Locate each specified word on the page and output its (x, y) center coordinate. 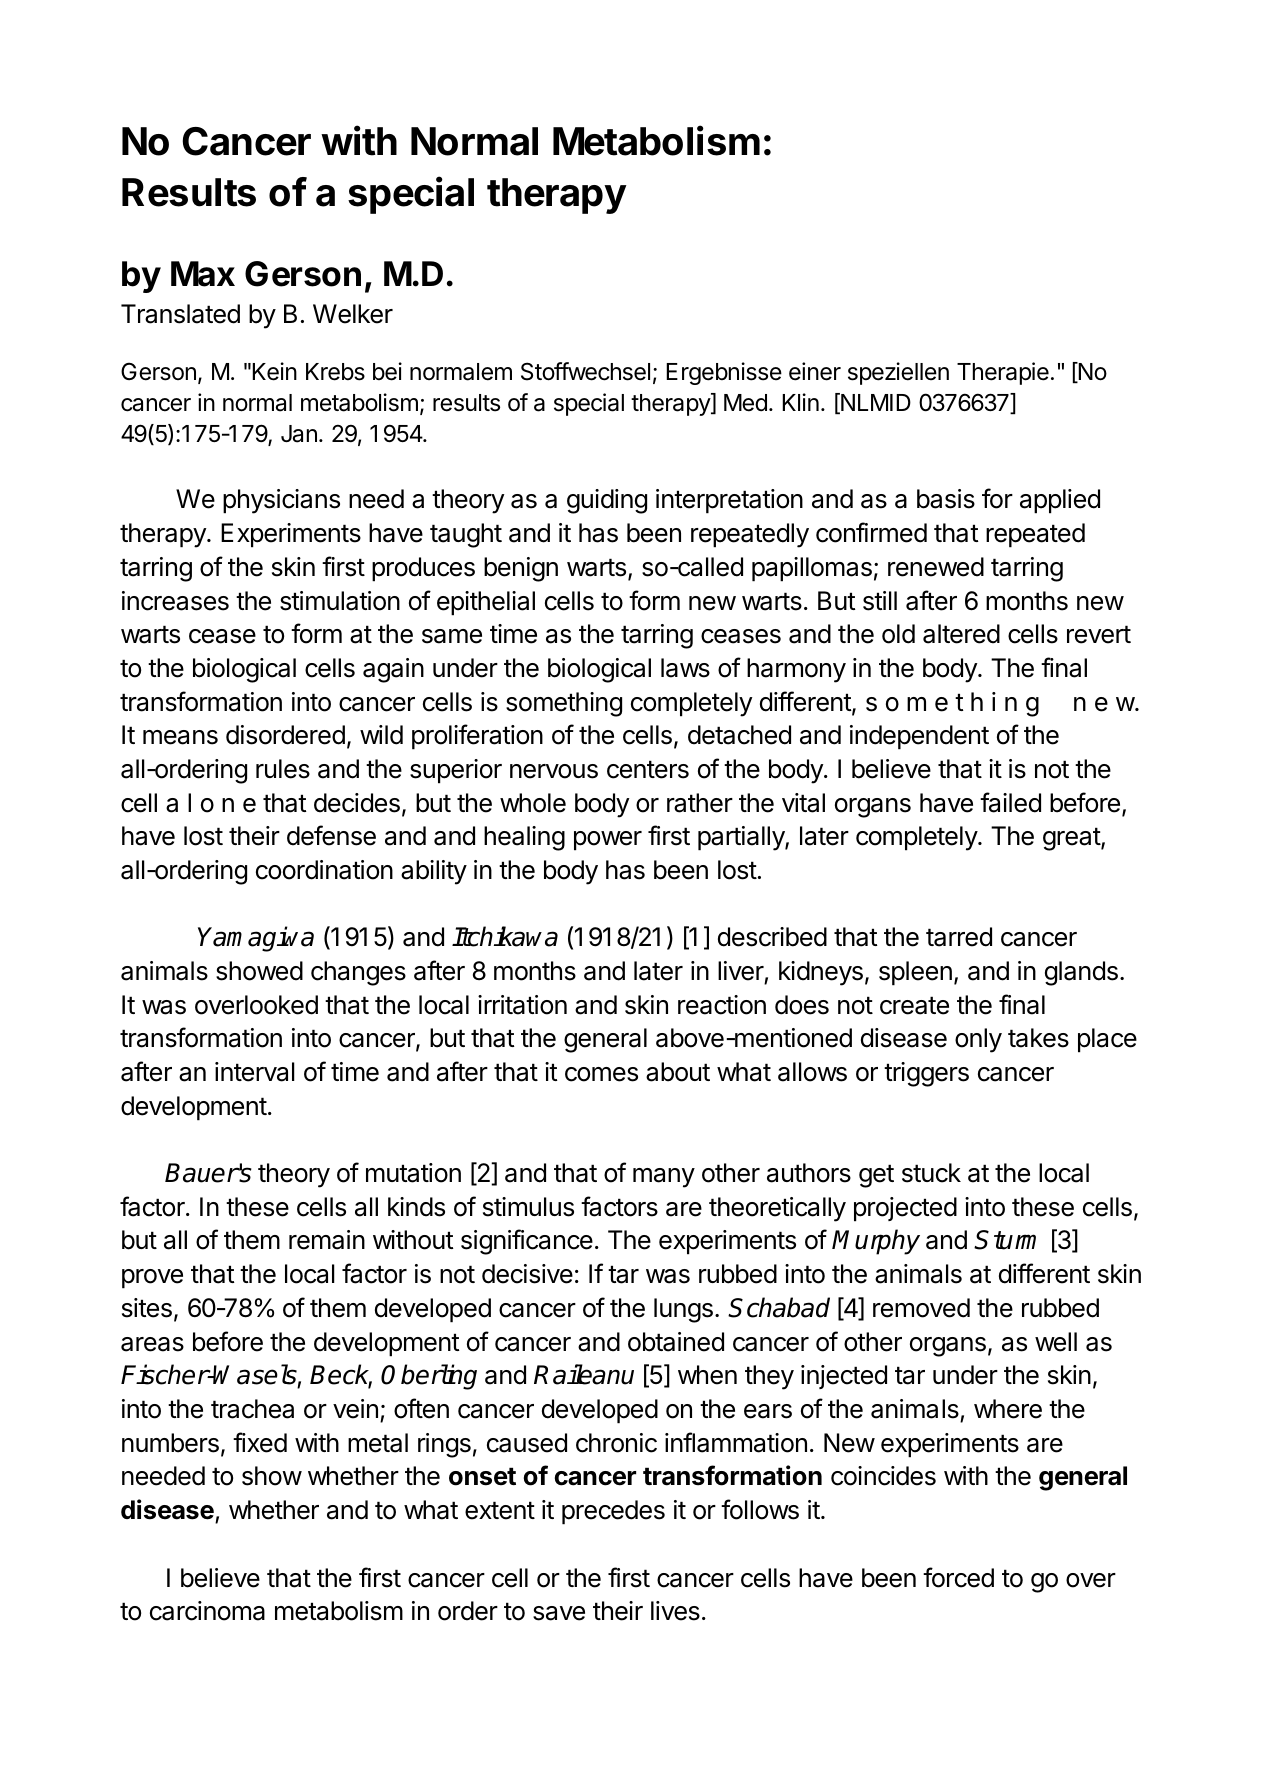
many (664, 1178)
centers (648, 769)
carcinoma (207, 1611)
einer (815, 371)
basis (946, 499)
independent (919, 737)
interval (255, 1072)
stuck (931, 1173)
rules (283, 769)
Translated (180, 314)
